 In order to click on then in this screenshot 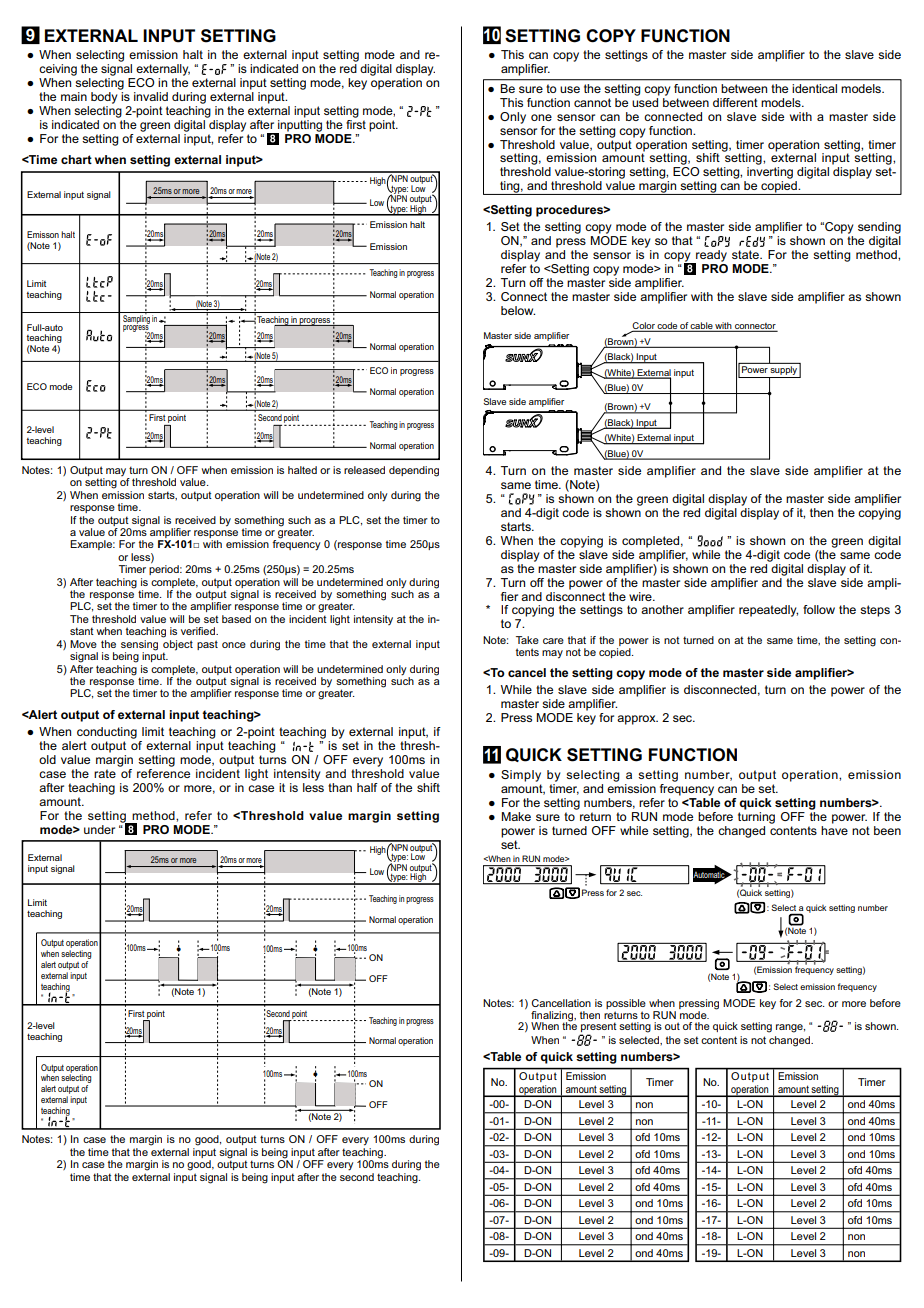, I will do `click(821, 512)`.
